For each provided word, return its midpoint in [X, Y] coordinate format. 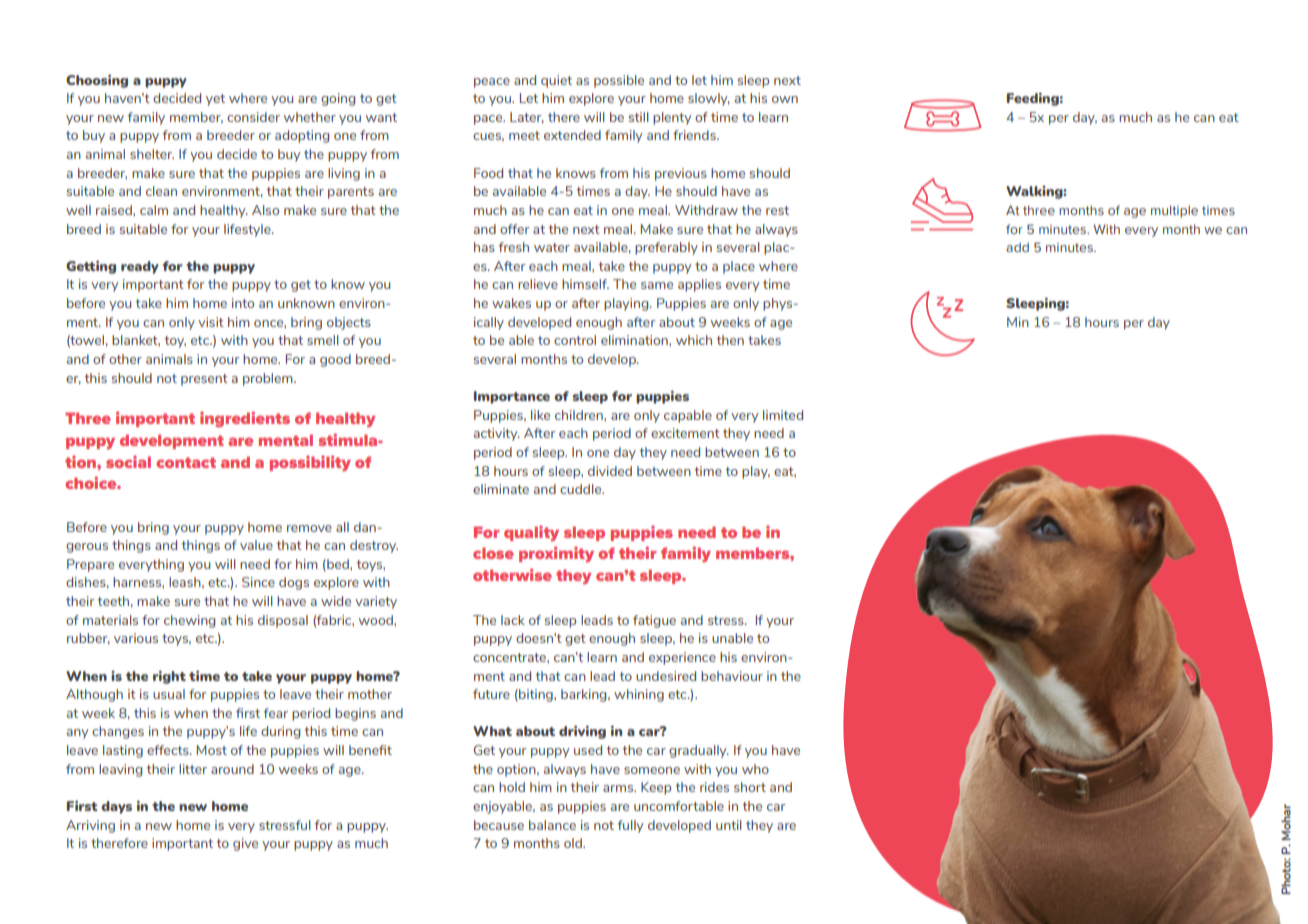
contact [186, 462]
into [243, 303]
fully [630, 826]
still [639, 117]
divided [610, 471]
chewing [189, 621]
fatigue [654, 621]
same [657, 285]
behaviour [732, 676]
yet [215, 100]
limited [783, 415]
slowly [709, 99]
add [1017, 247]
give [245, 844]
